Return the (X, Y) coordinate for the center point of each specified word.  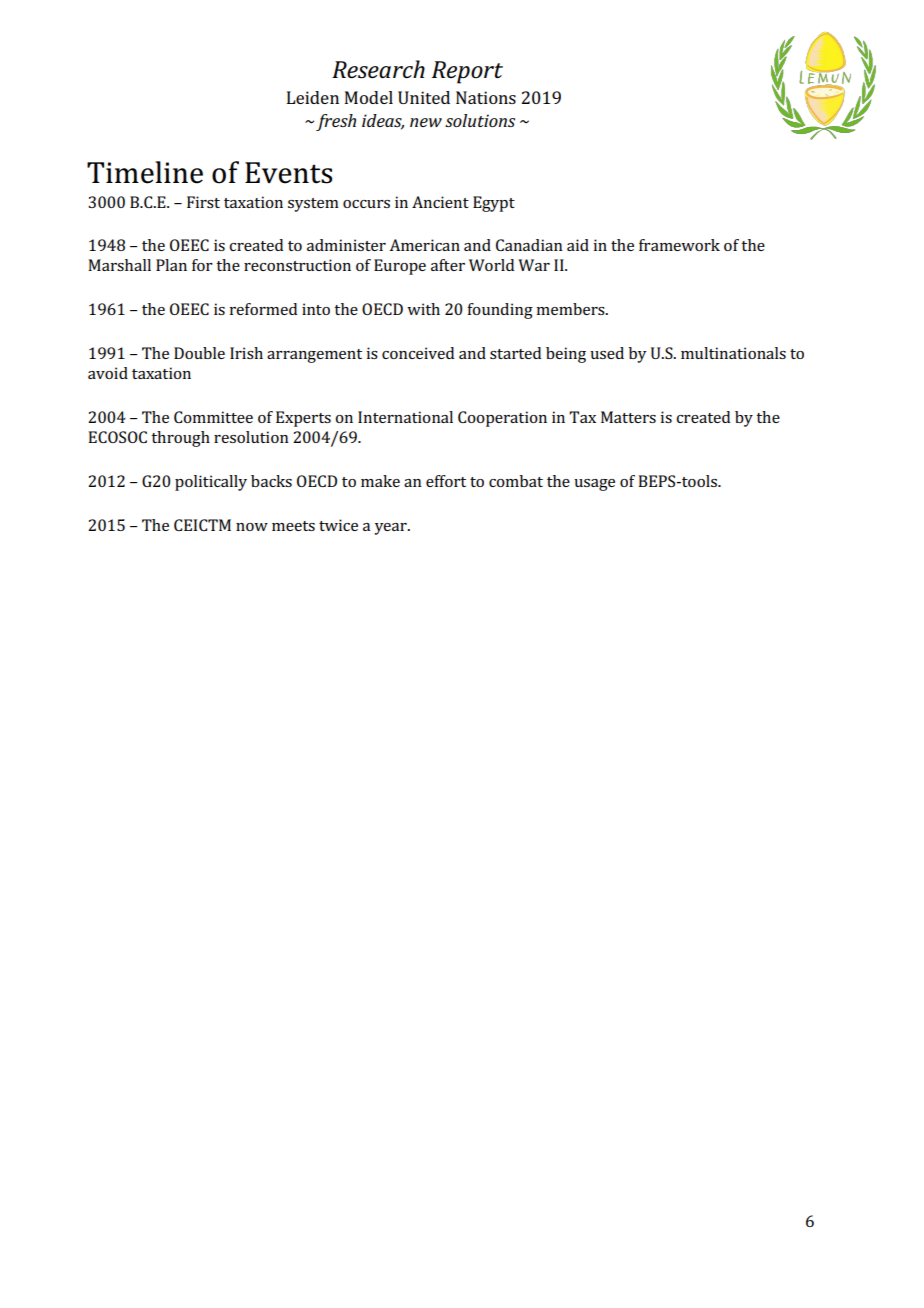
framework (679, 245)
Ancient (440, 202)
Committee (213, 417)
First (203, 202)
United (424, 97)
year (391, 529)
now (252, 527)
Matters (628, 417)
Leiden (313, 97)
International (405, 417)
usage (594, 485)
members (571, 309)
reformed (263, 309)
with (423, 309)
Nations (486, 97)
